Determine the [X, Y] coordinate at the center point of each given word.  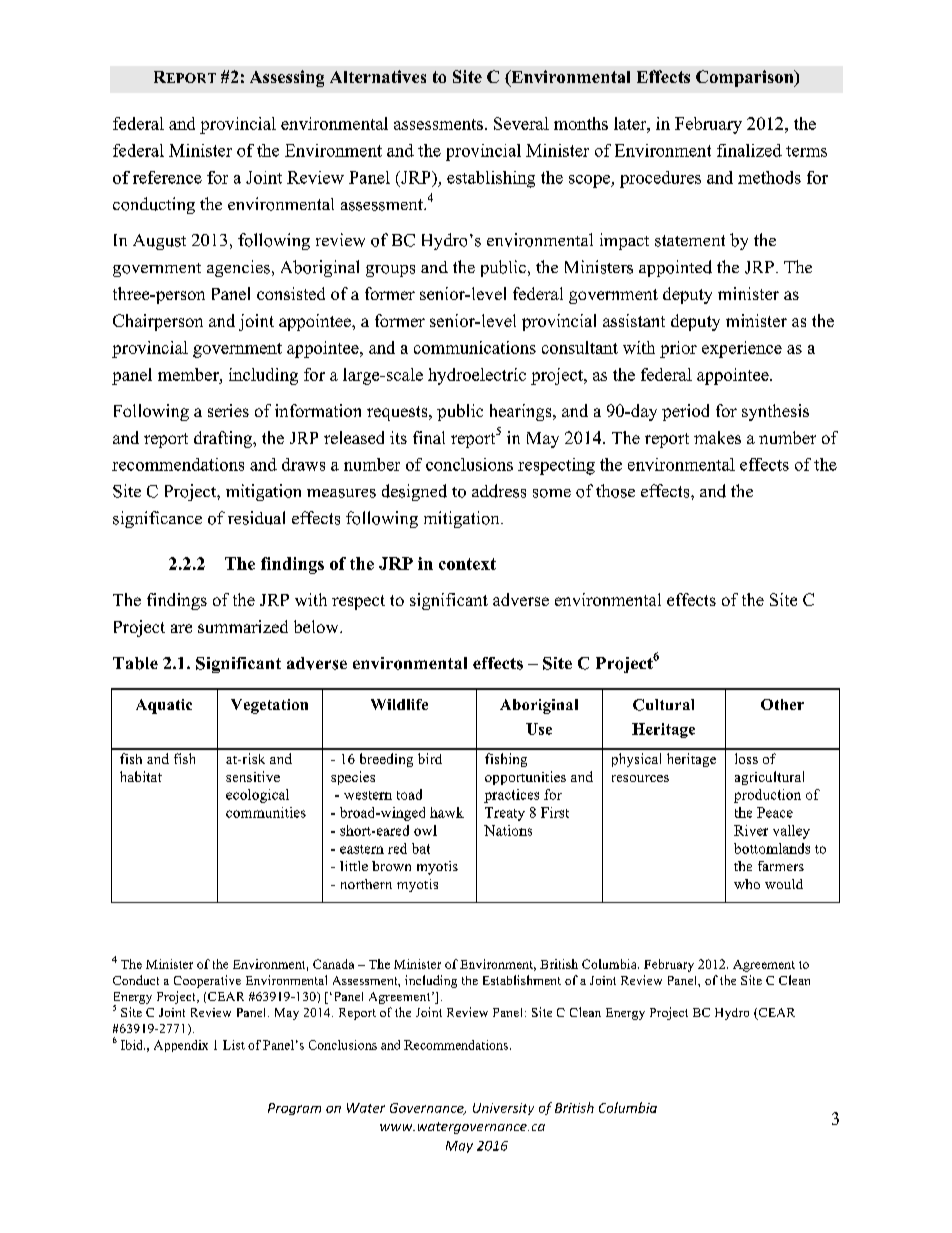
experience [742, 349]
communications [475, 347]
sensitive [253, 776]
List [234, 1045]
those [615, 491]
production [767, 796]
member [189, 374]
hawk [447, 812]
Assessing [287, 78]
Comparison [746, 78]
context [467, 564]
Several [521, 123]
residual [256, 518]
